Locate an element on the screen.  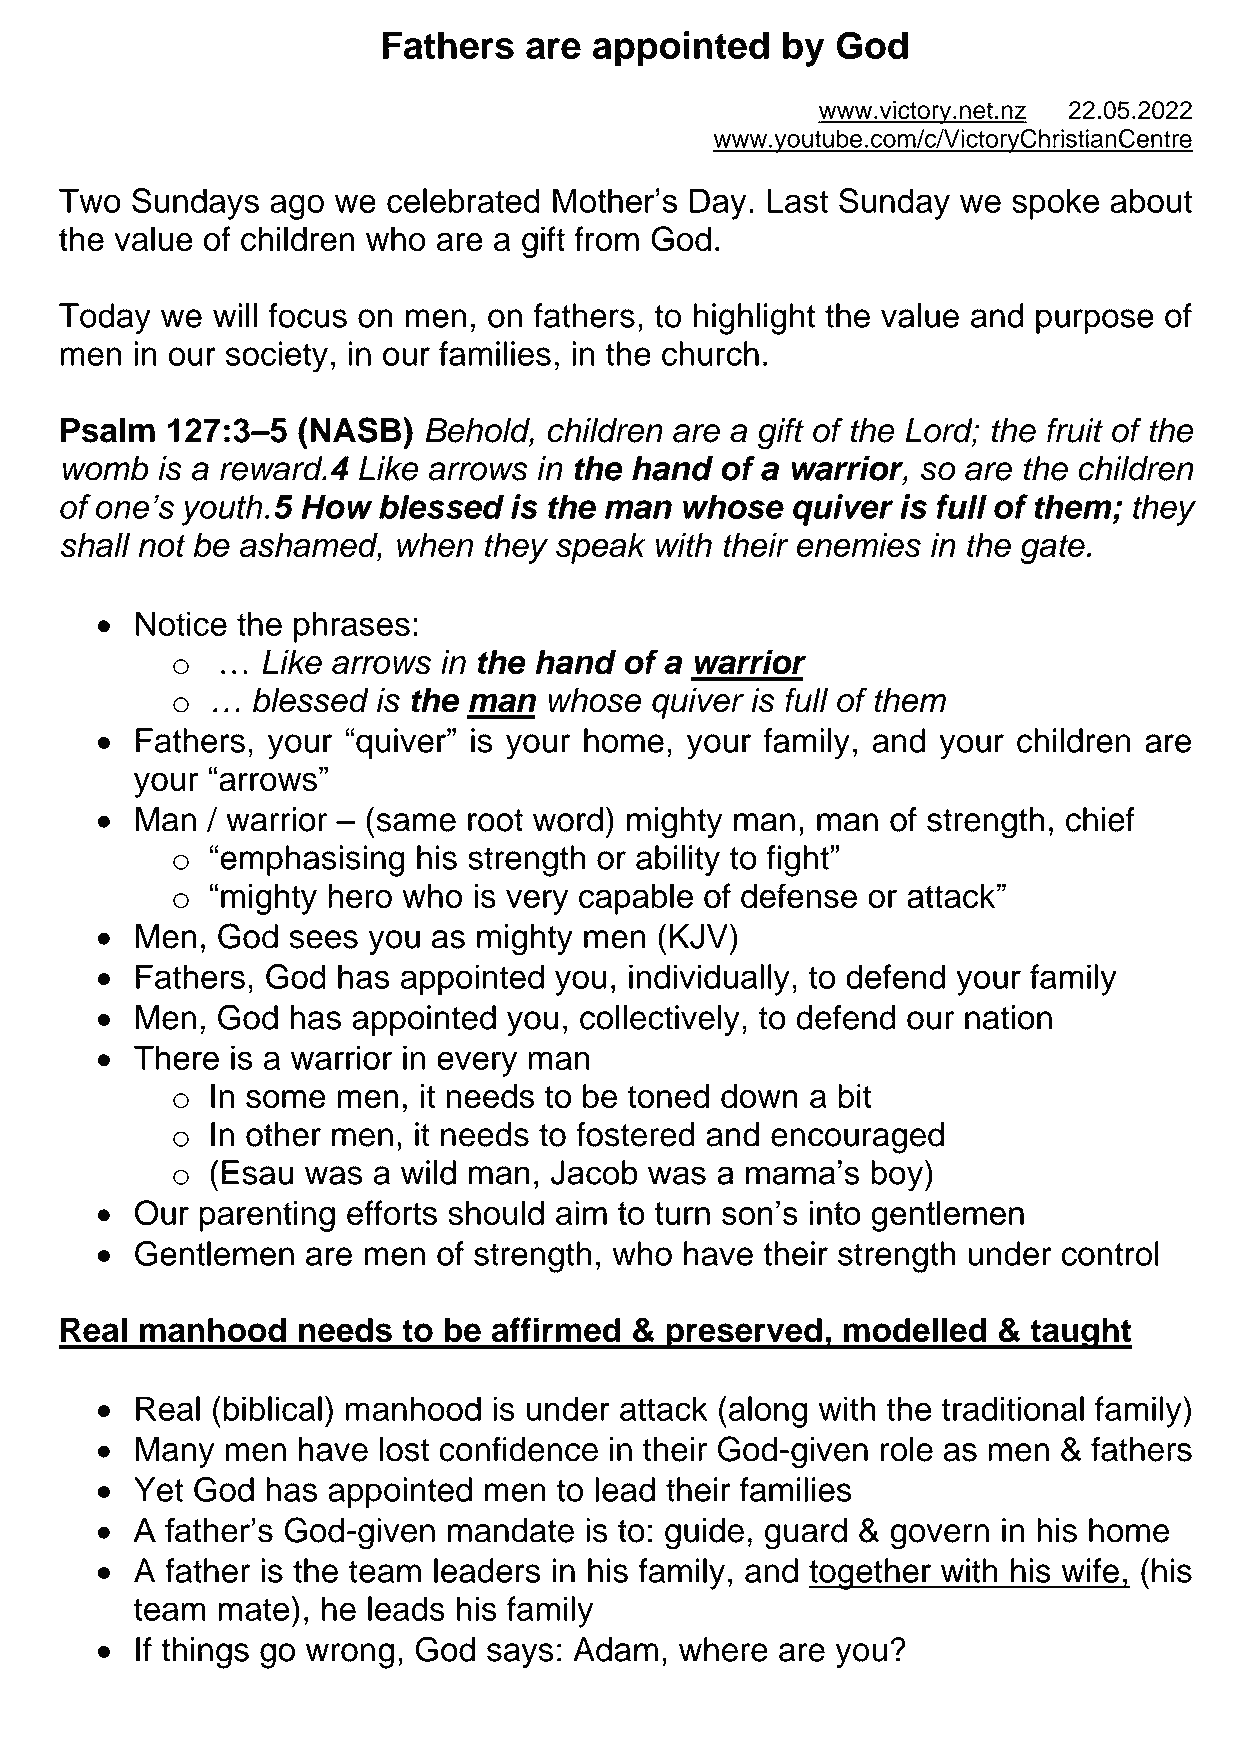
spoke is located at coordinates (1055, 204).
